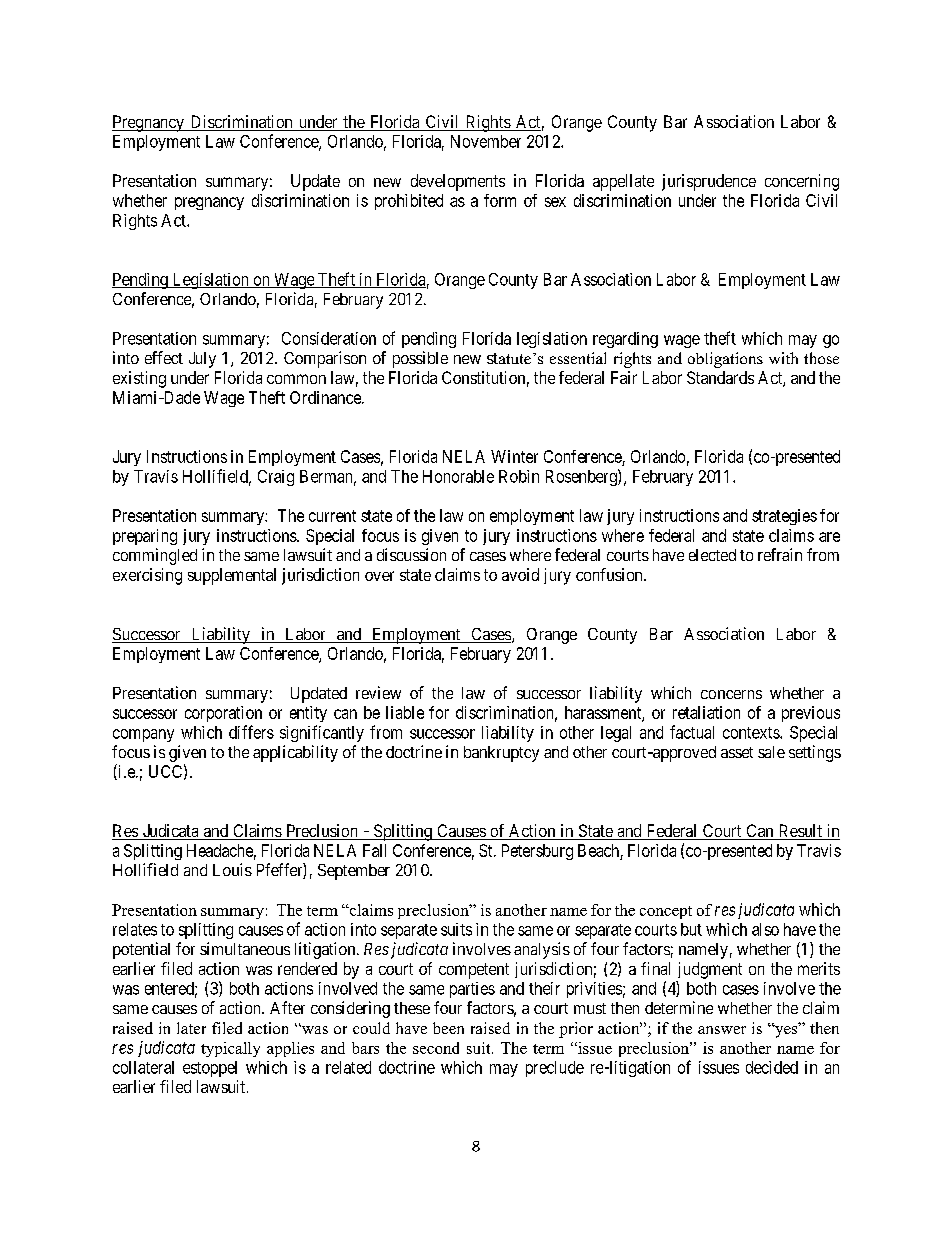 The height and width of the page is (1233, 952). Describe the element at coordinates (784, 517) in the page. I see `strategies` at that location.
